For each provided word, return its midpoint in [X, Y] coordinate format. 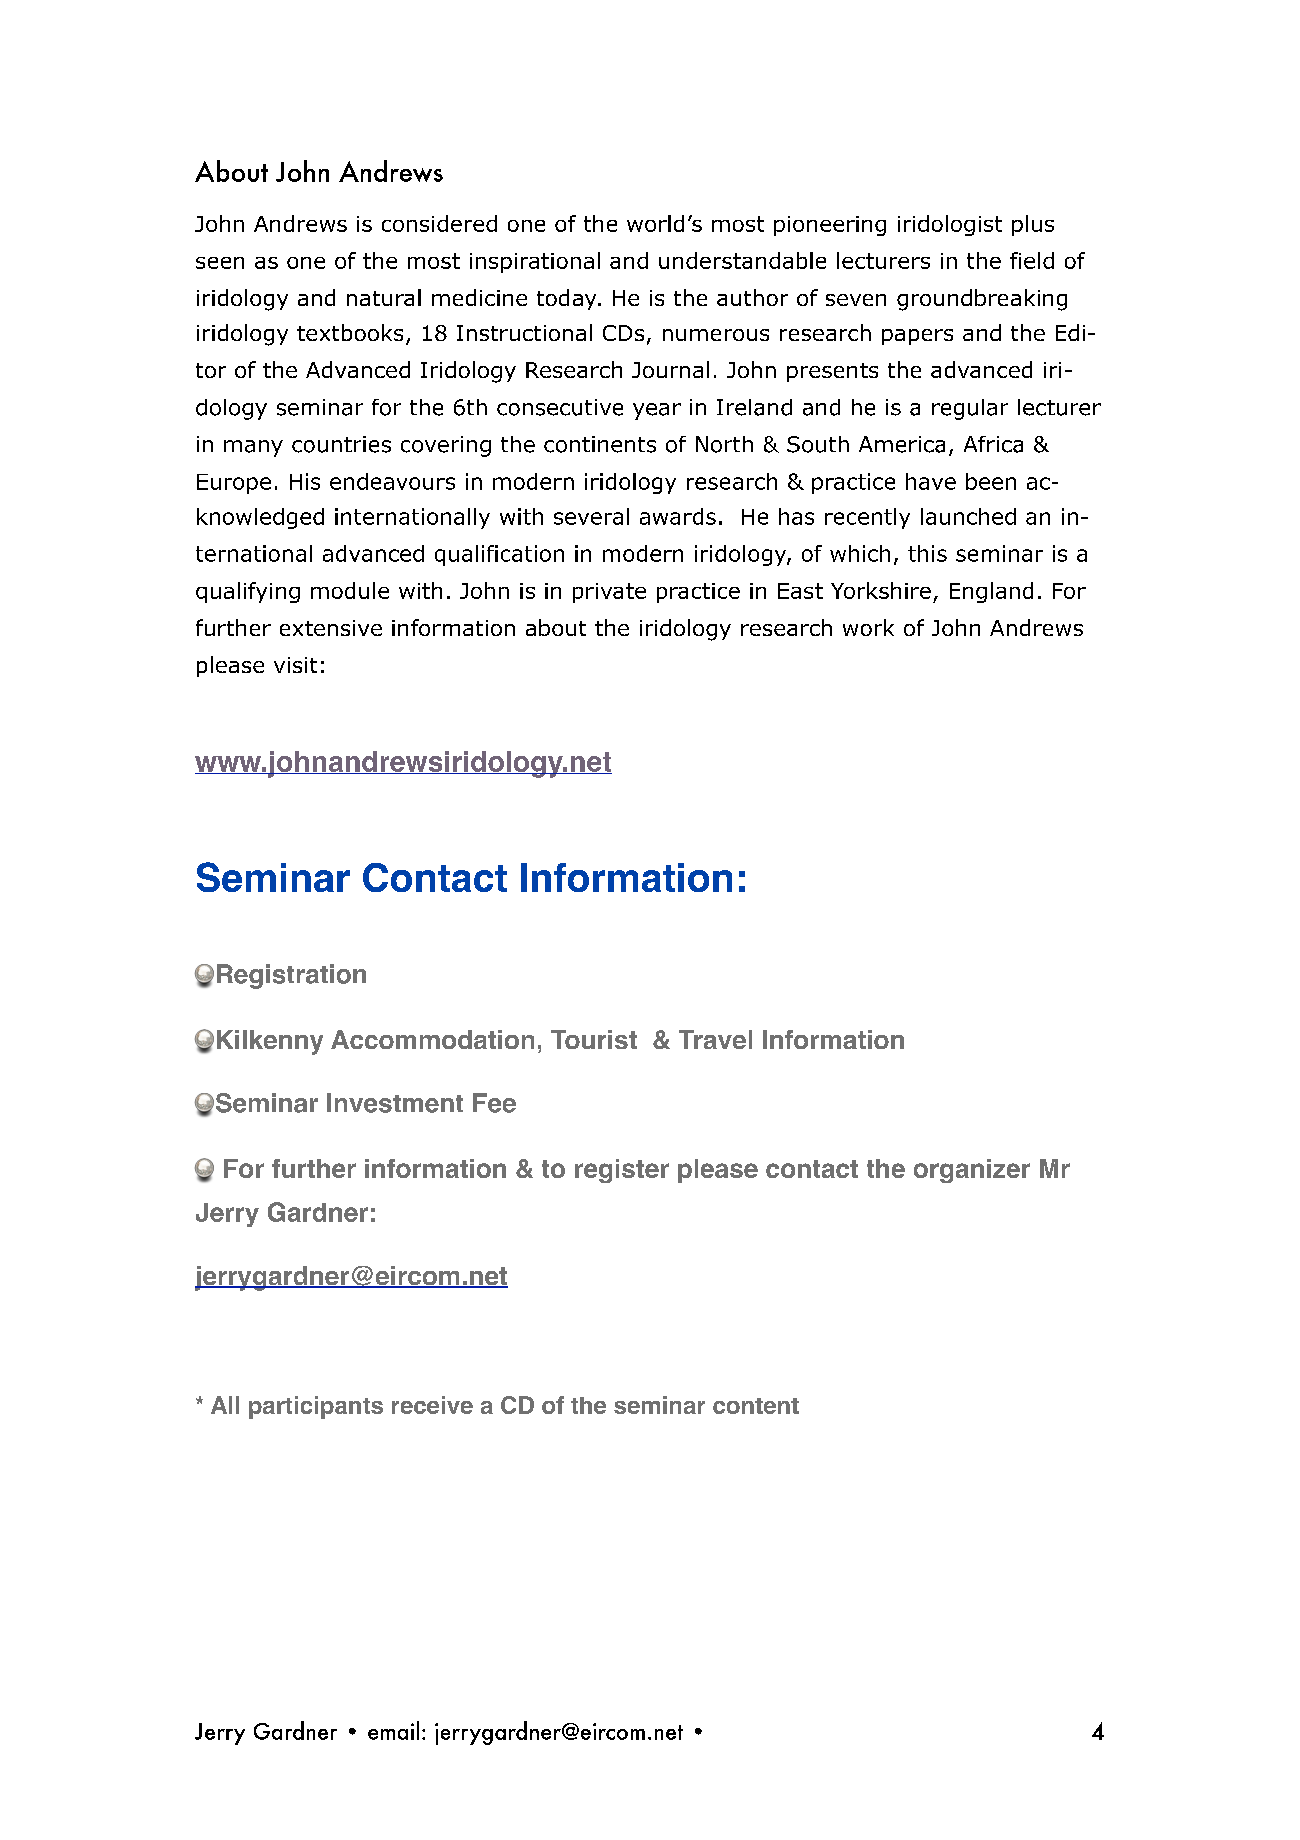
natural [384, 297]
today [568, 299]
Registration [291, 976]
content [756, 1406]
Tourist [594, 1039]
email [393, 1730]
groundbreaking [982, 300]
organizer [972, 1171]
